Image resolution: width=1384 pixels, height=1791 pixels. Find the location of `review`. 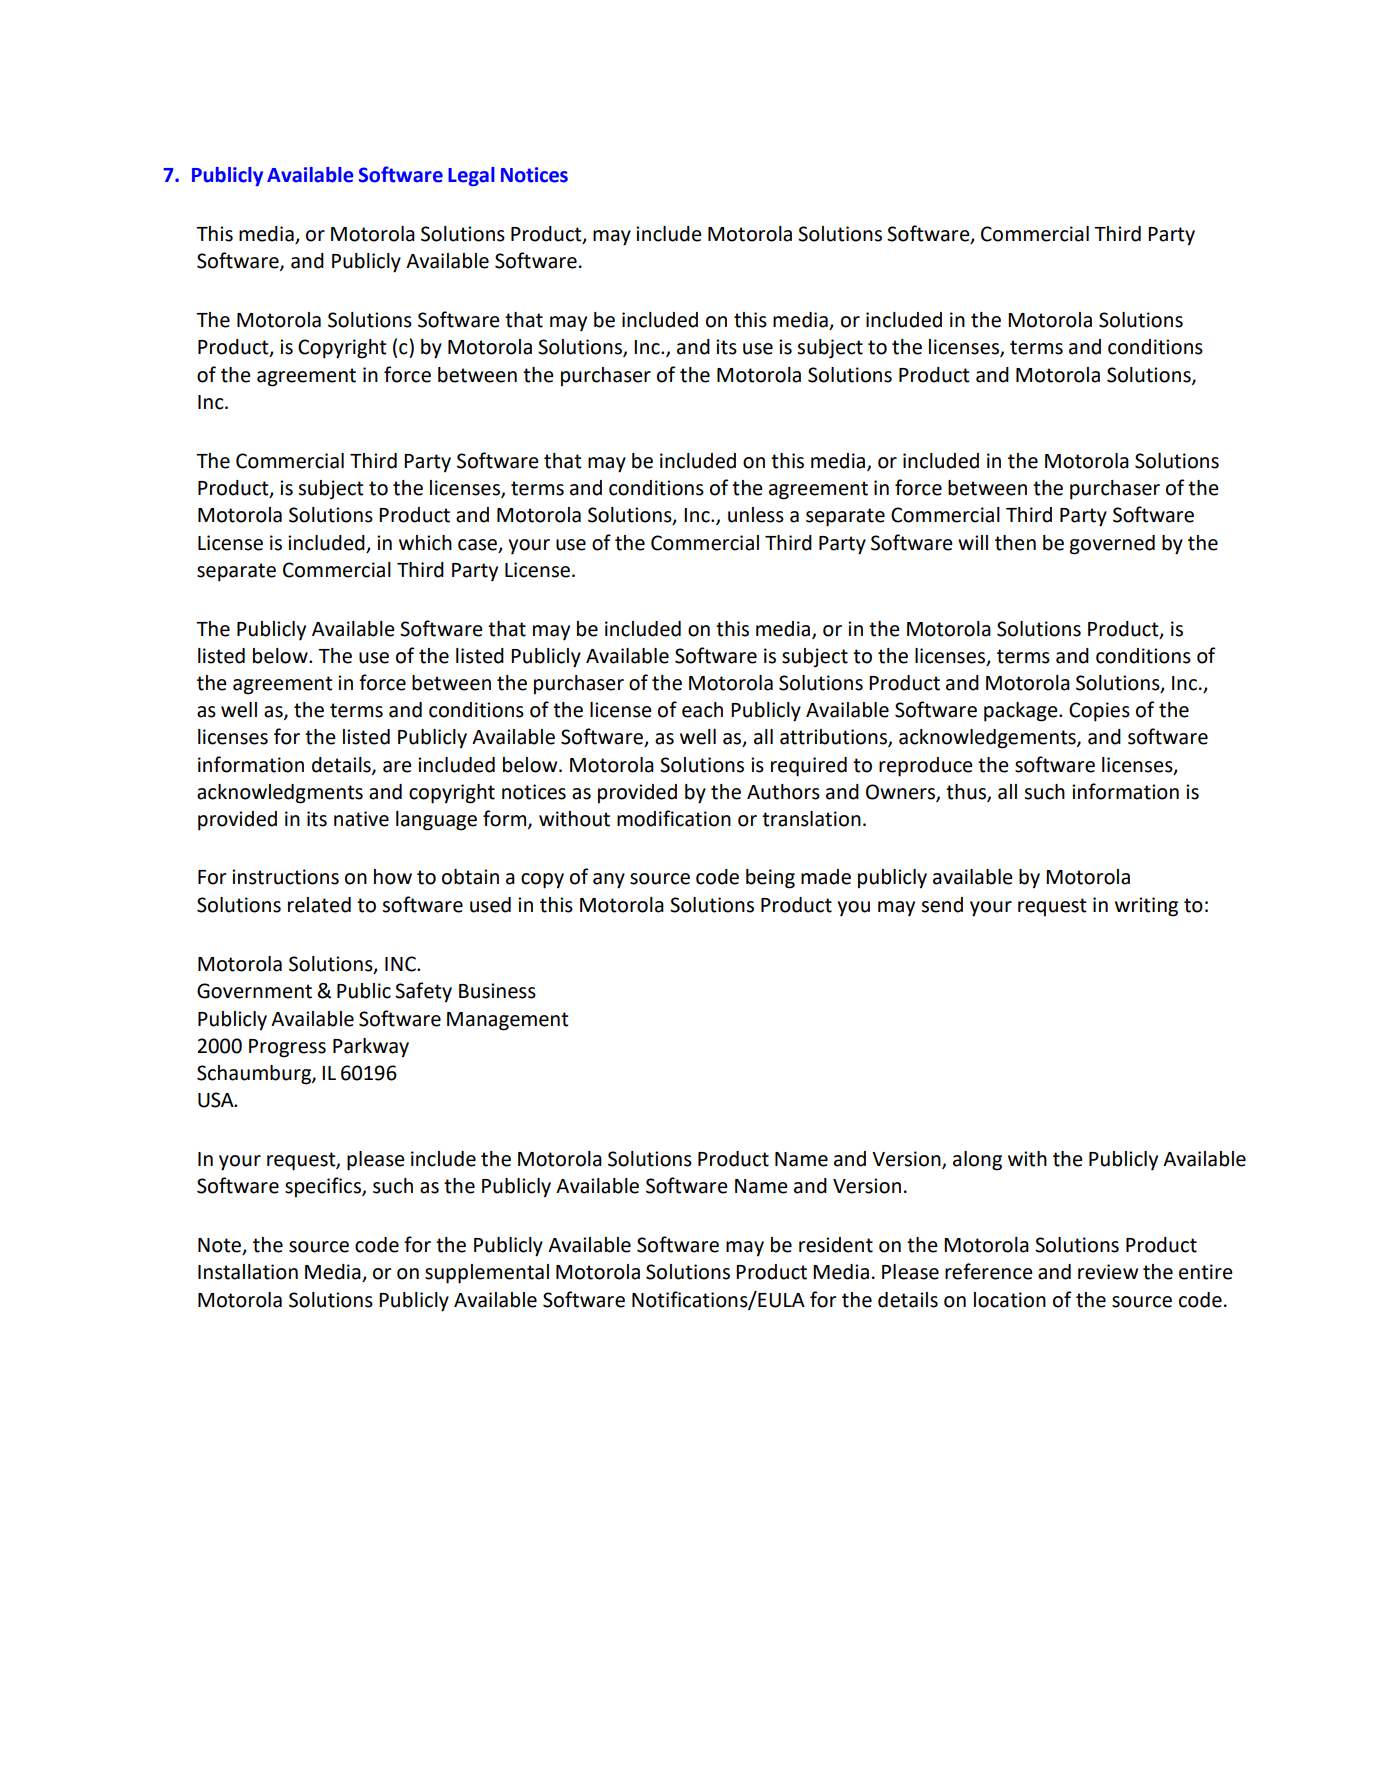

review is located at coordinates (1108, 1272).
